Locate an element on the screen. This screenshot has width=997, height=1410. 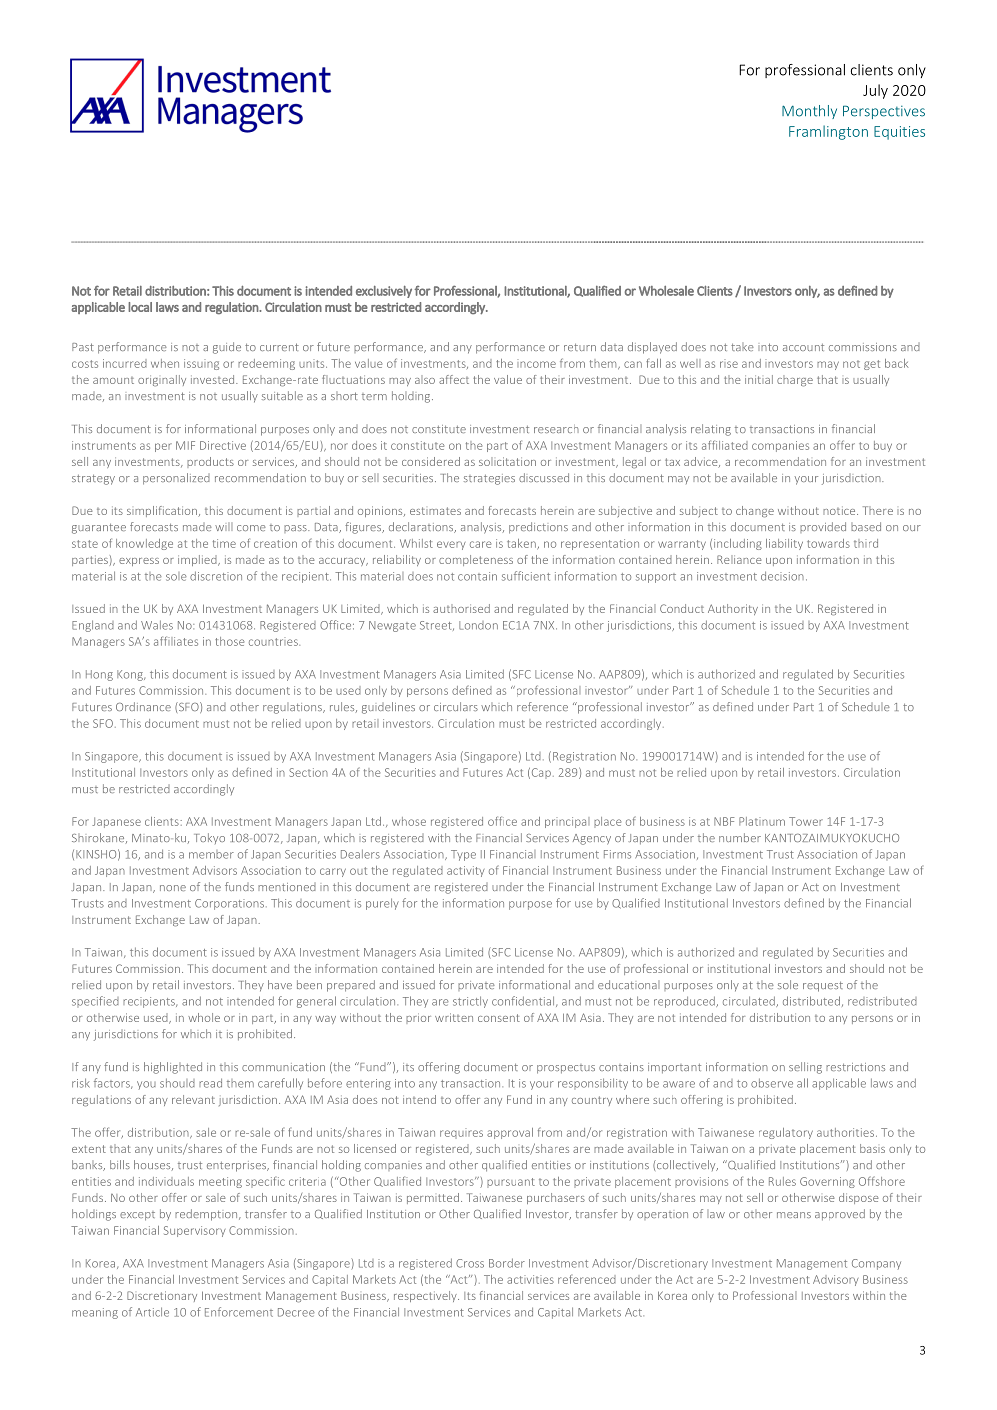
Tower is located at coordinates (806, 821).
